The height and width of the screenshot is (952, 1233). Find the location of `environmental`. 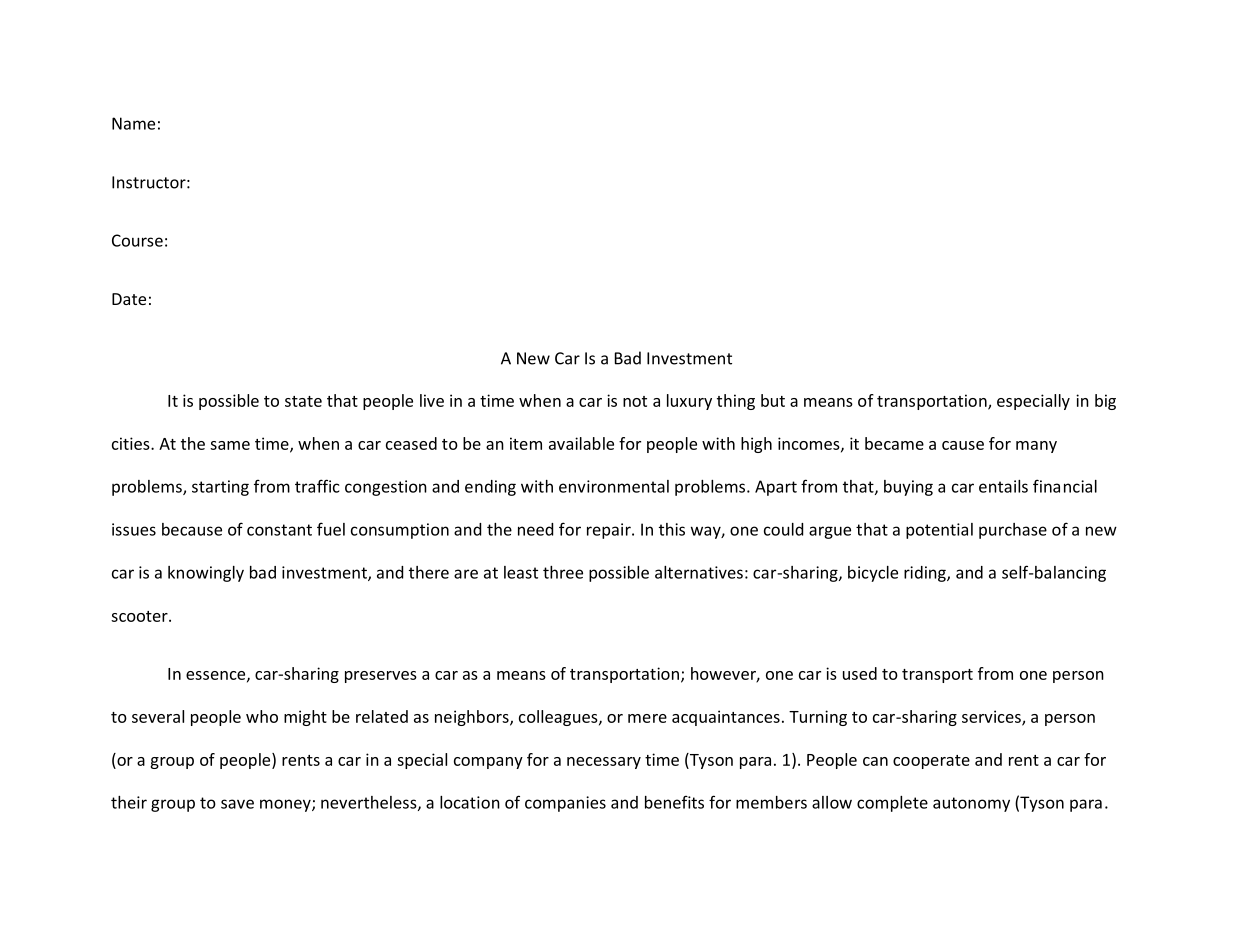

environmental is located at coordinates (614, 486).
